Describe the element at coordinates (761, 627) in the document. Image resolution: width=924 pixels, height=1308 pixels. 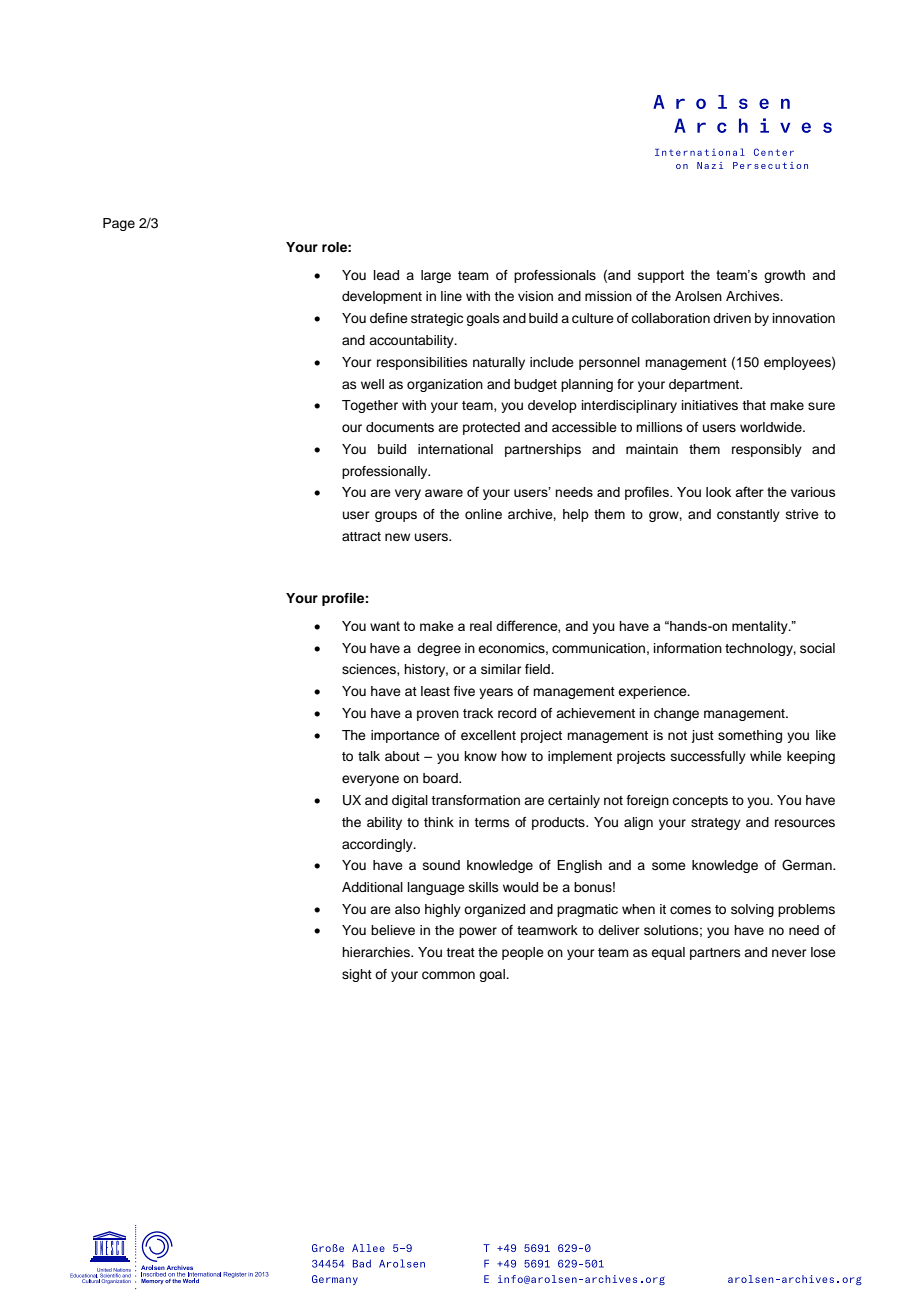
I see `mentality` at that location.
